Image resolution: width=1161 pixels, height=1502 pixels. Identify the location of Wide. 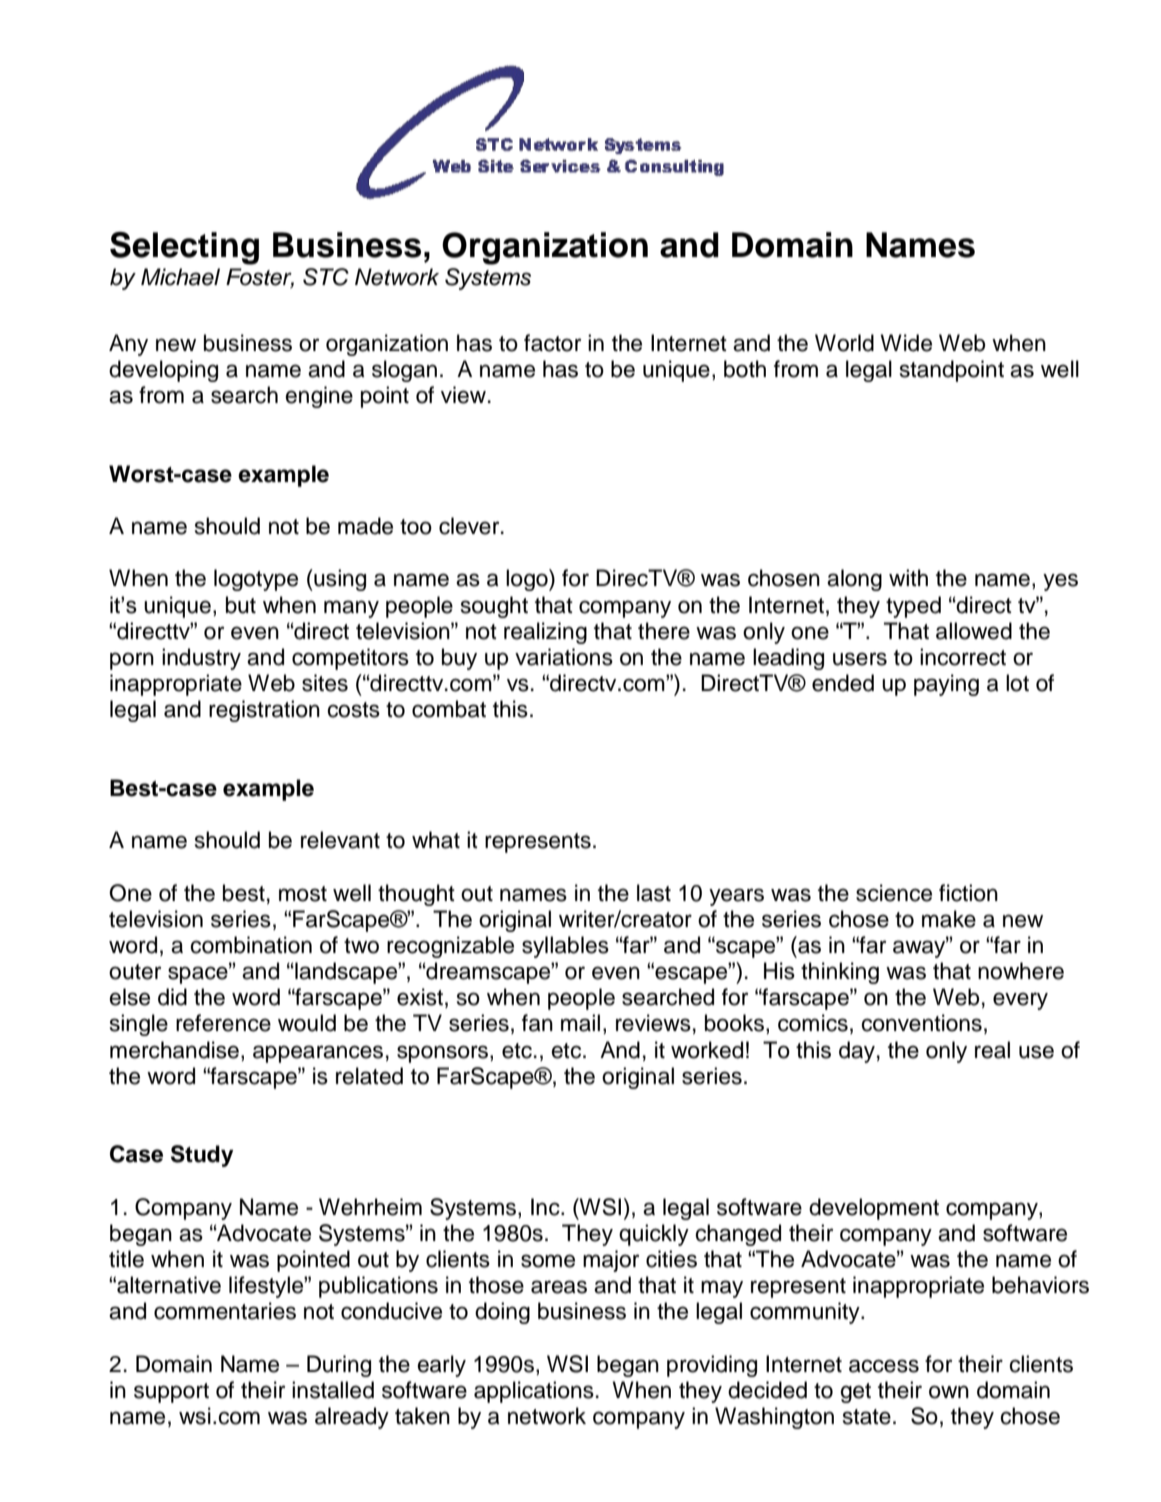
(906, 343).
